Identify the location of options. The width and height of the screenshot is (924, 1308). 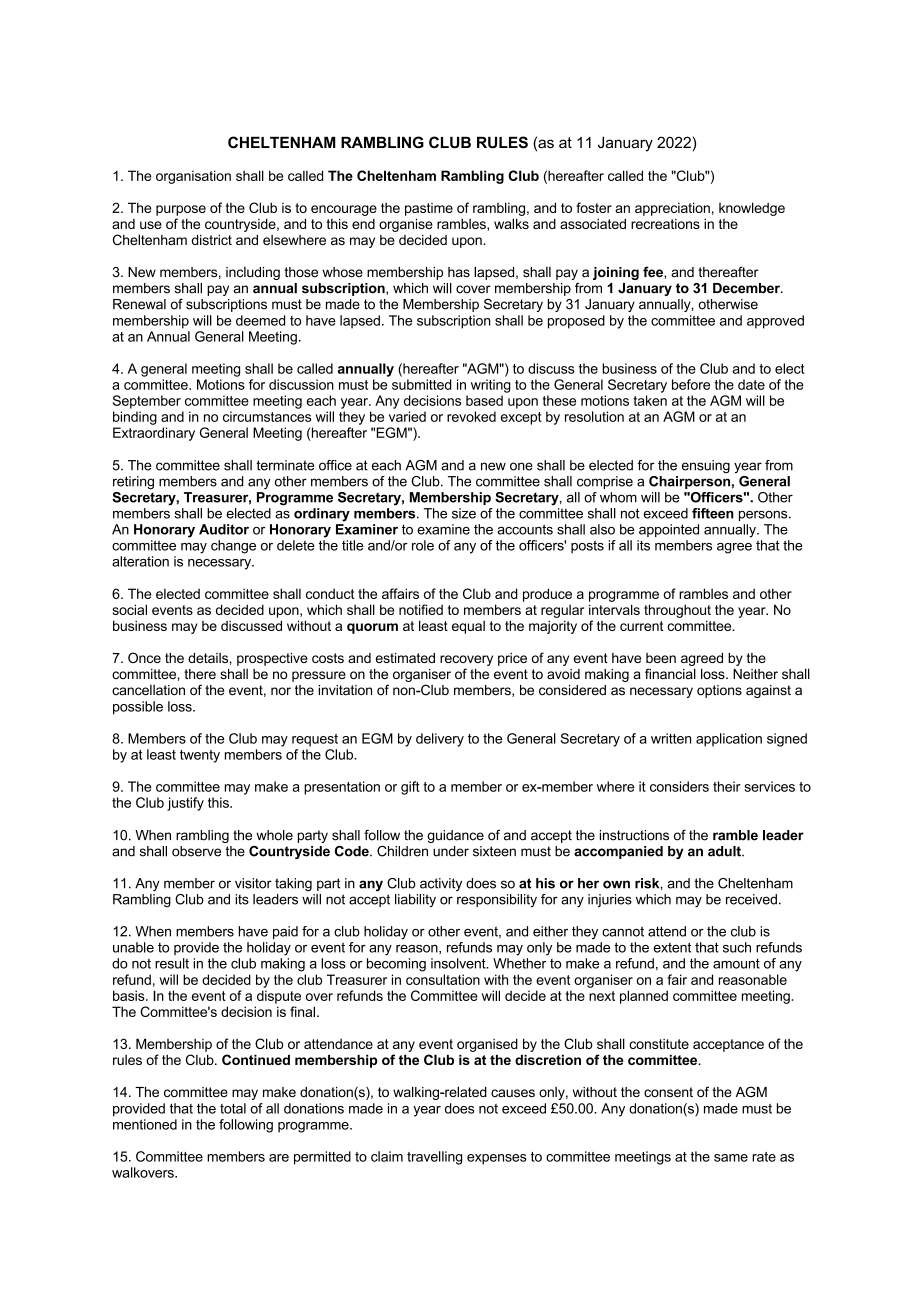
(719, 691).
